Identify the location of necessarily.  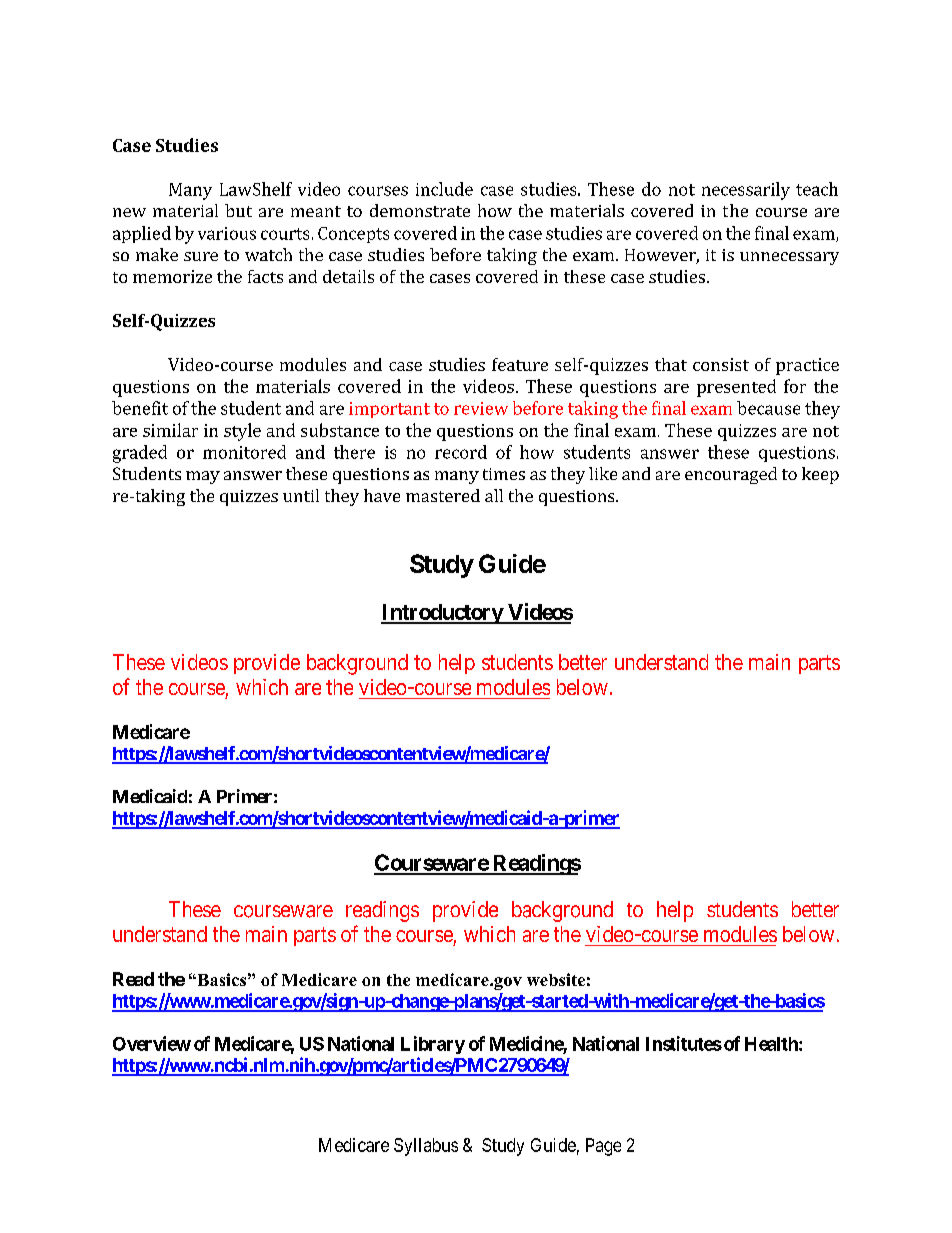
(746, 191).
